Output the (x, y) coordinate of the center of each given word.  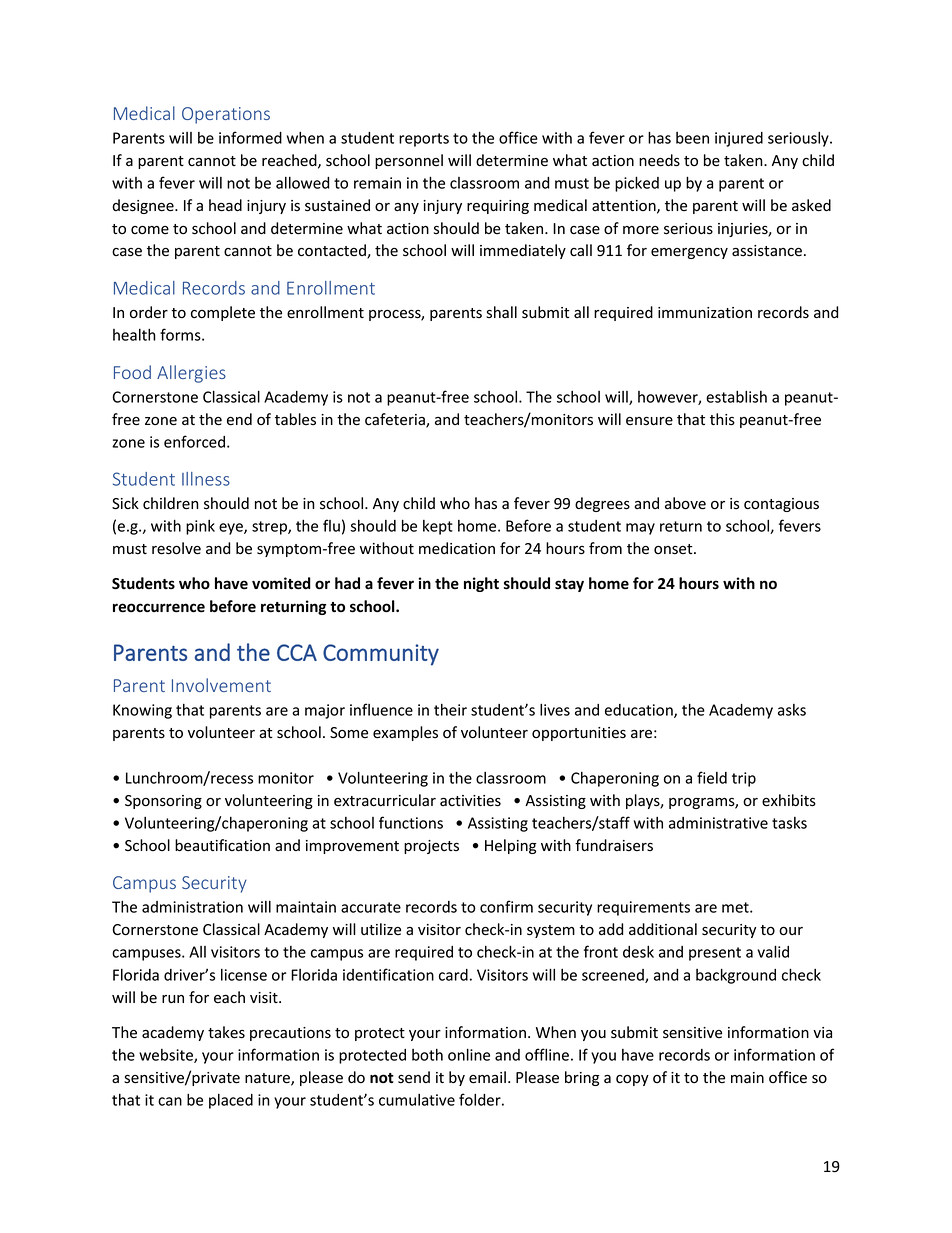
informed (250, 137)
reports (424, 140)
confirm (506, 906)
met (736, 907)
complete (223, 313)
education (640, 711)
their (450, 710)
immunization (705, 313)
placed (231, 1101)
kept (438, 527)
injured (739, 139)
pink (200, 527)
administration (192, 907)
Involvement (221, 685)
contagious (781, 505)
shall (501, 312)
